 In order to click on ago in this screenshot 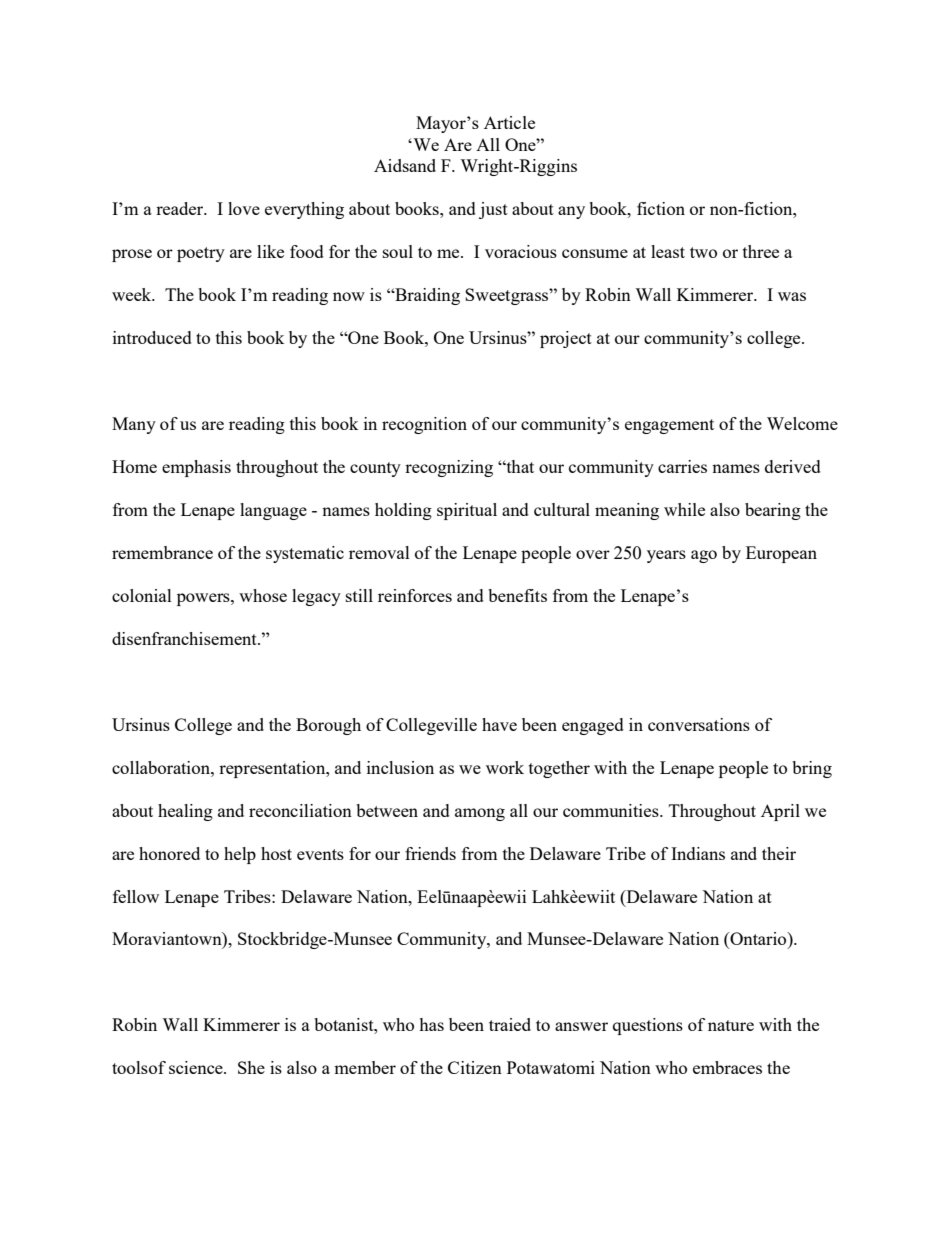, I will do `click(704, 556)`.
